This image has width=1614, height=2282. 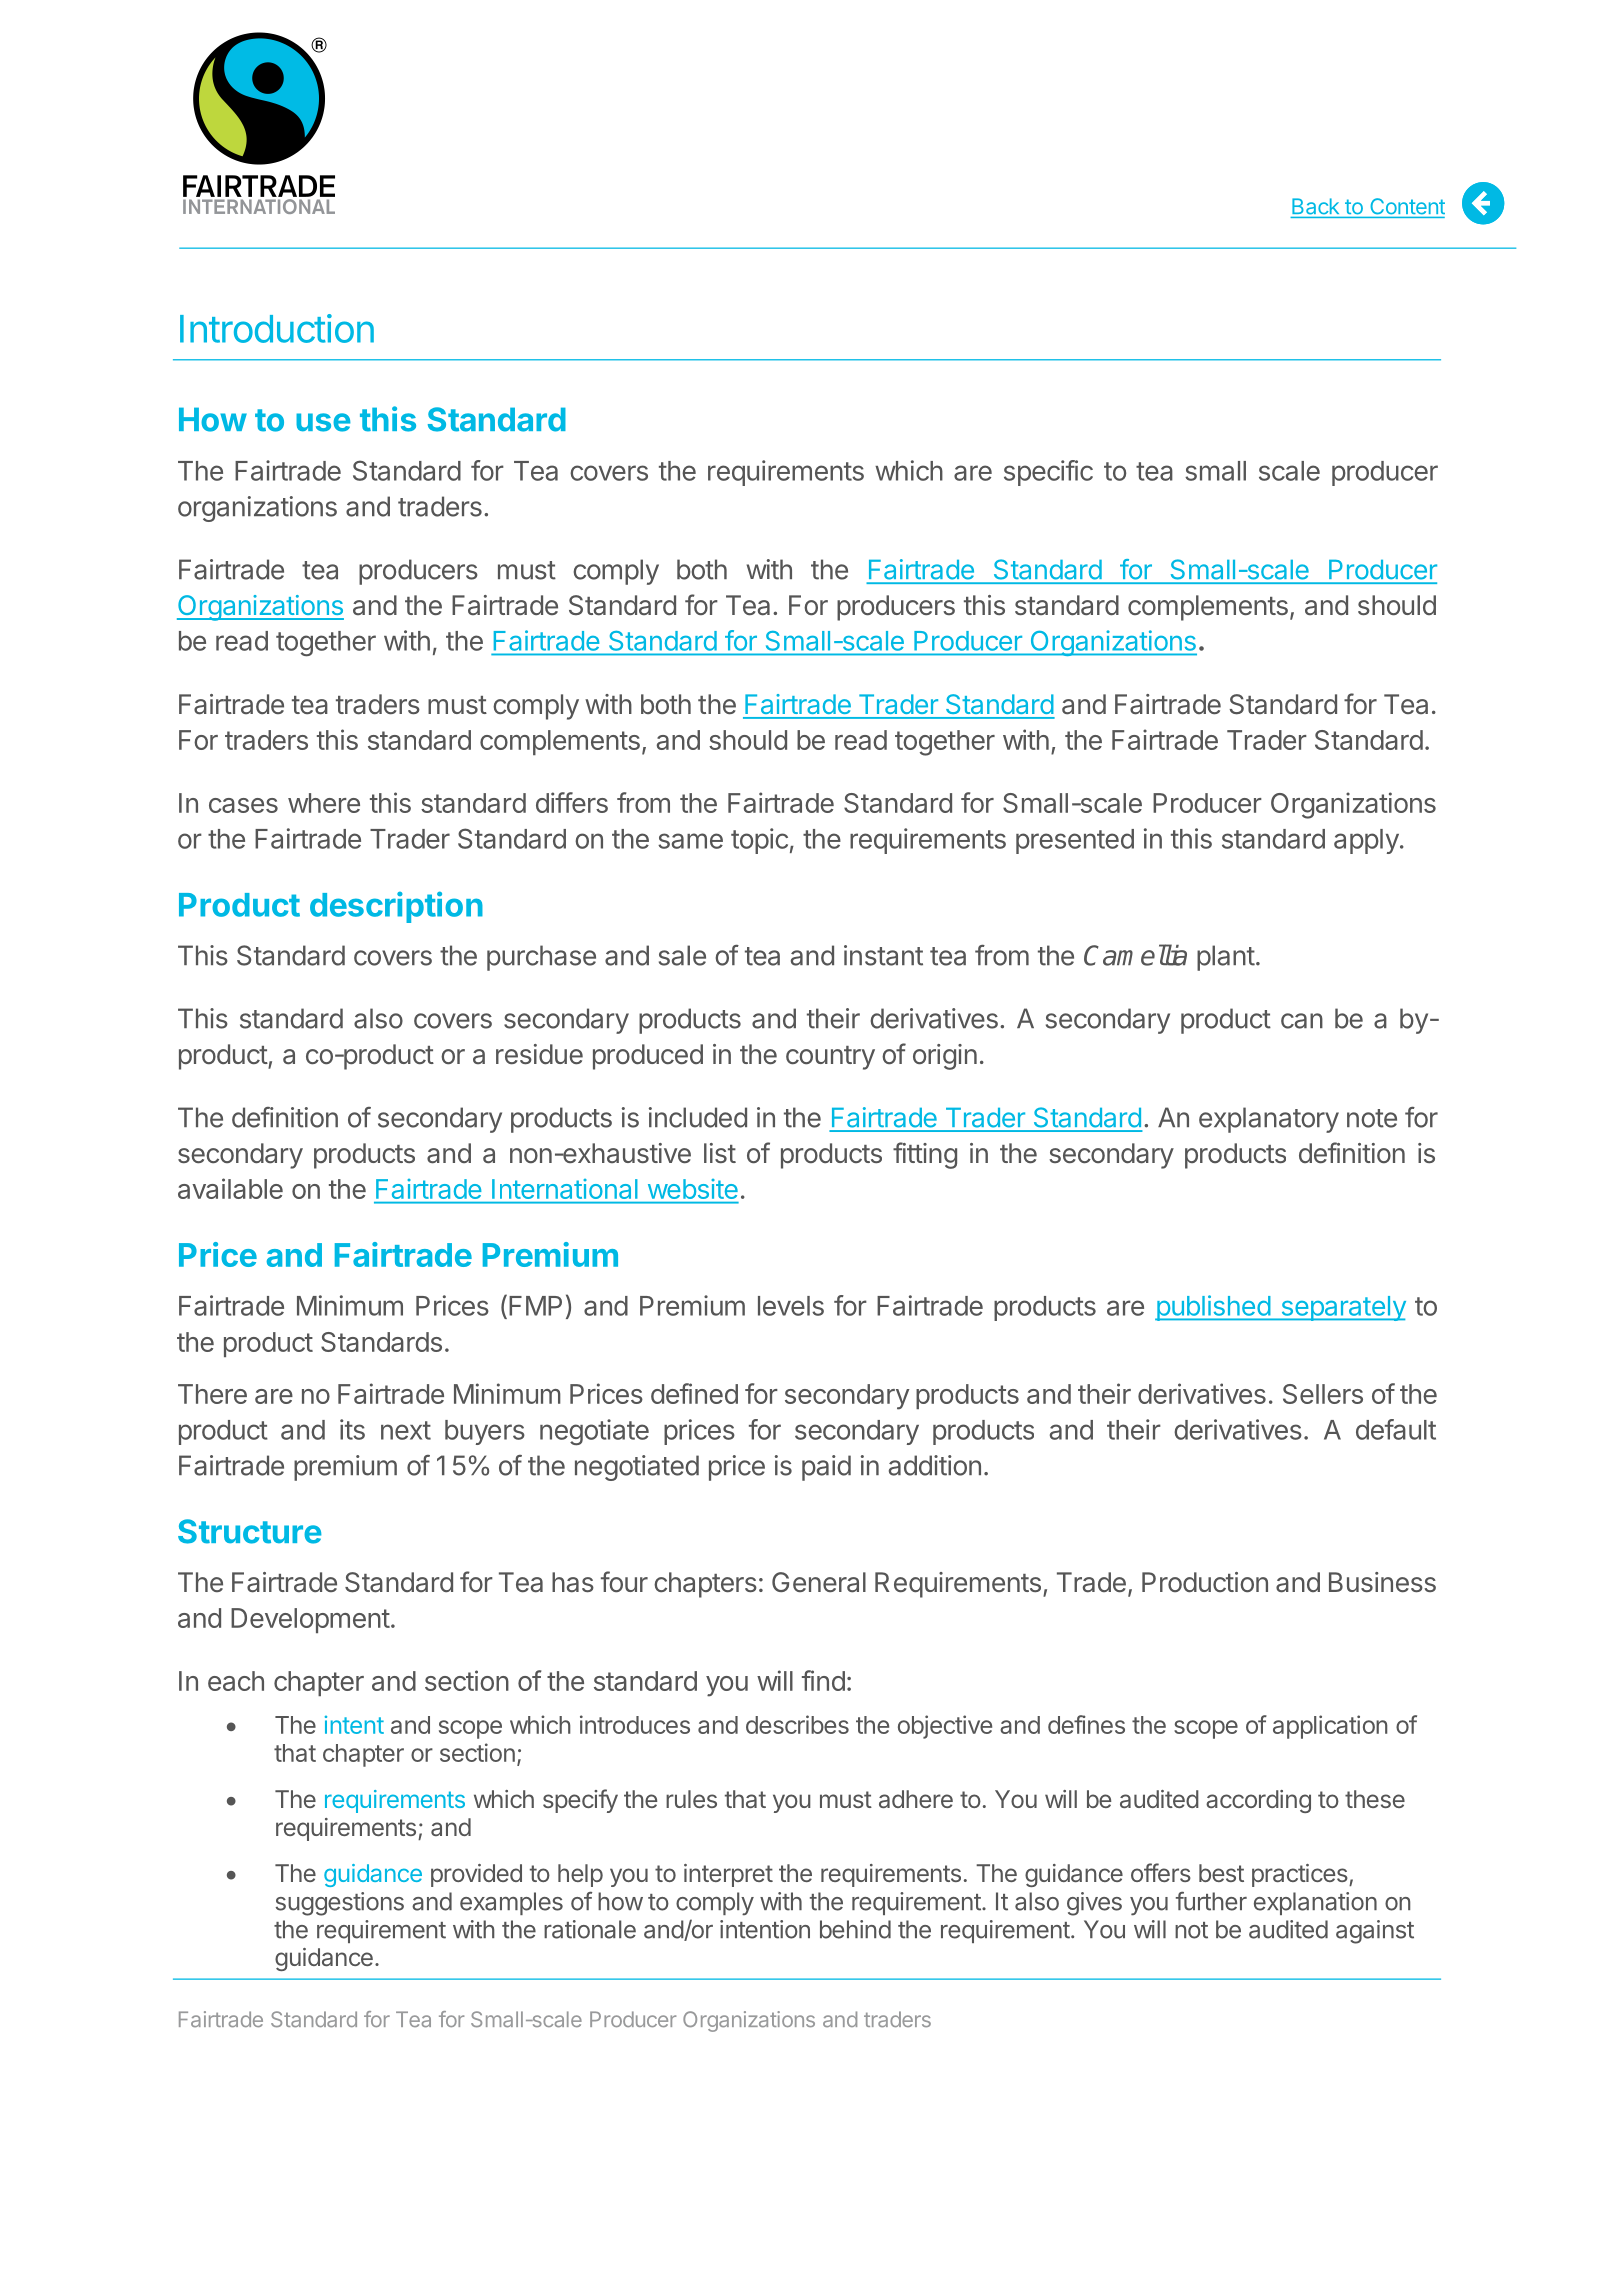 I want to click on published, so click(x=1213, y=1308).
